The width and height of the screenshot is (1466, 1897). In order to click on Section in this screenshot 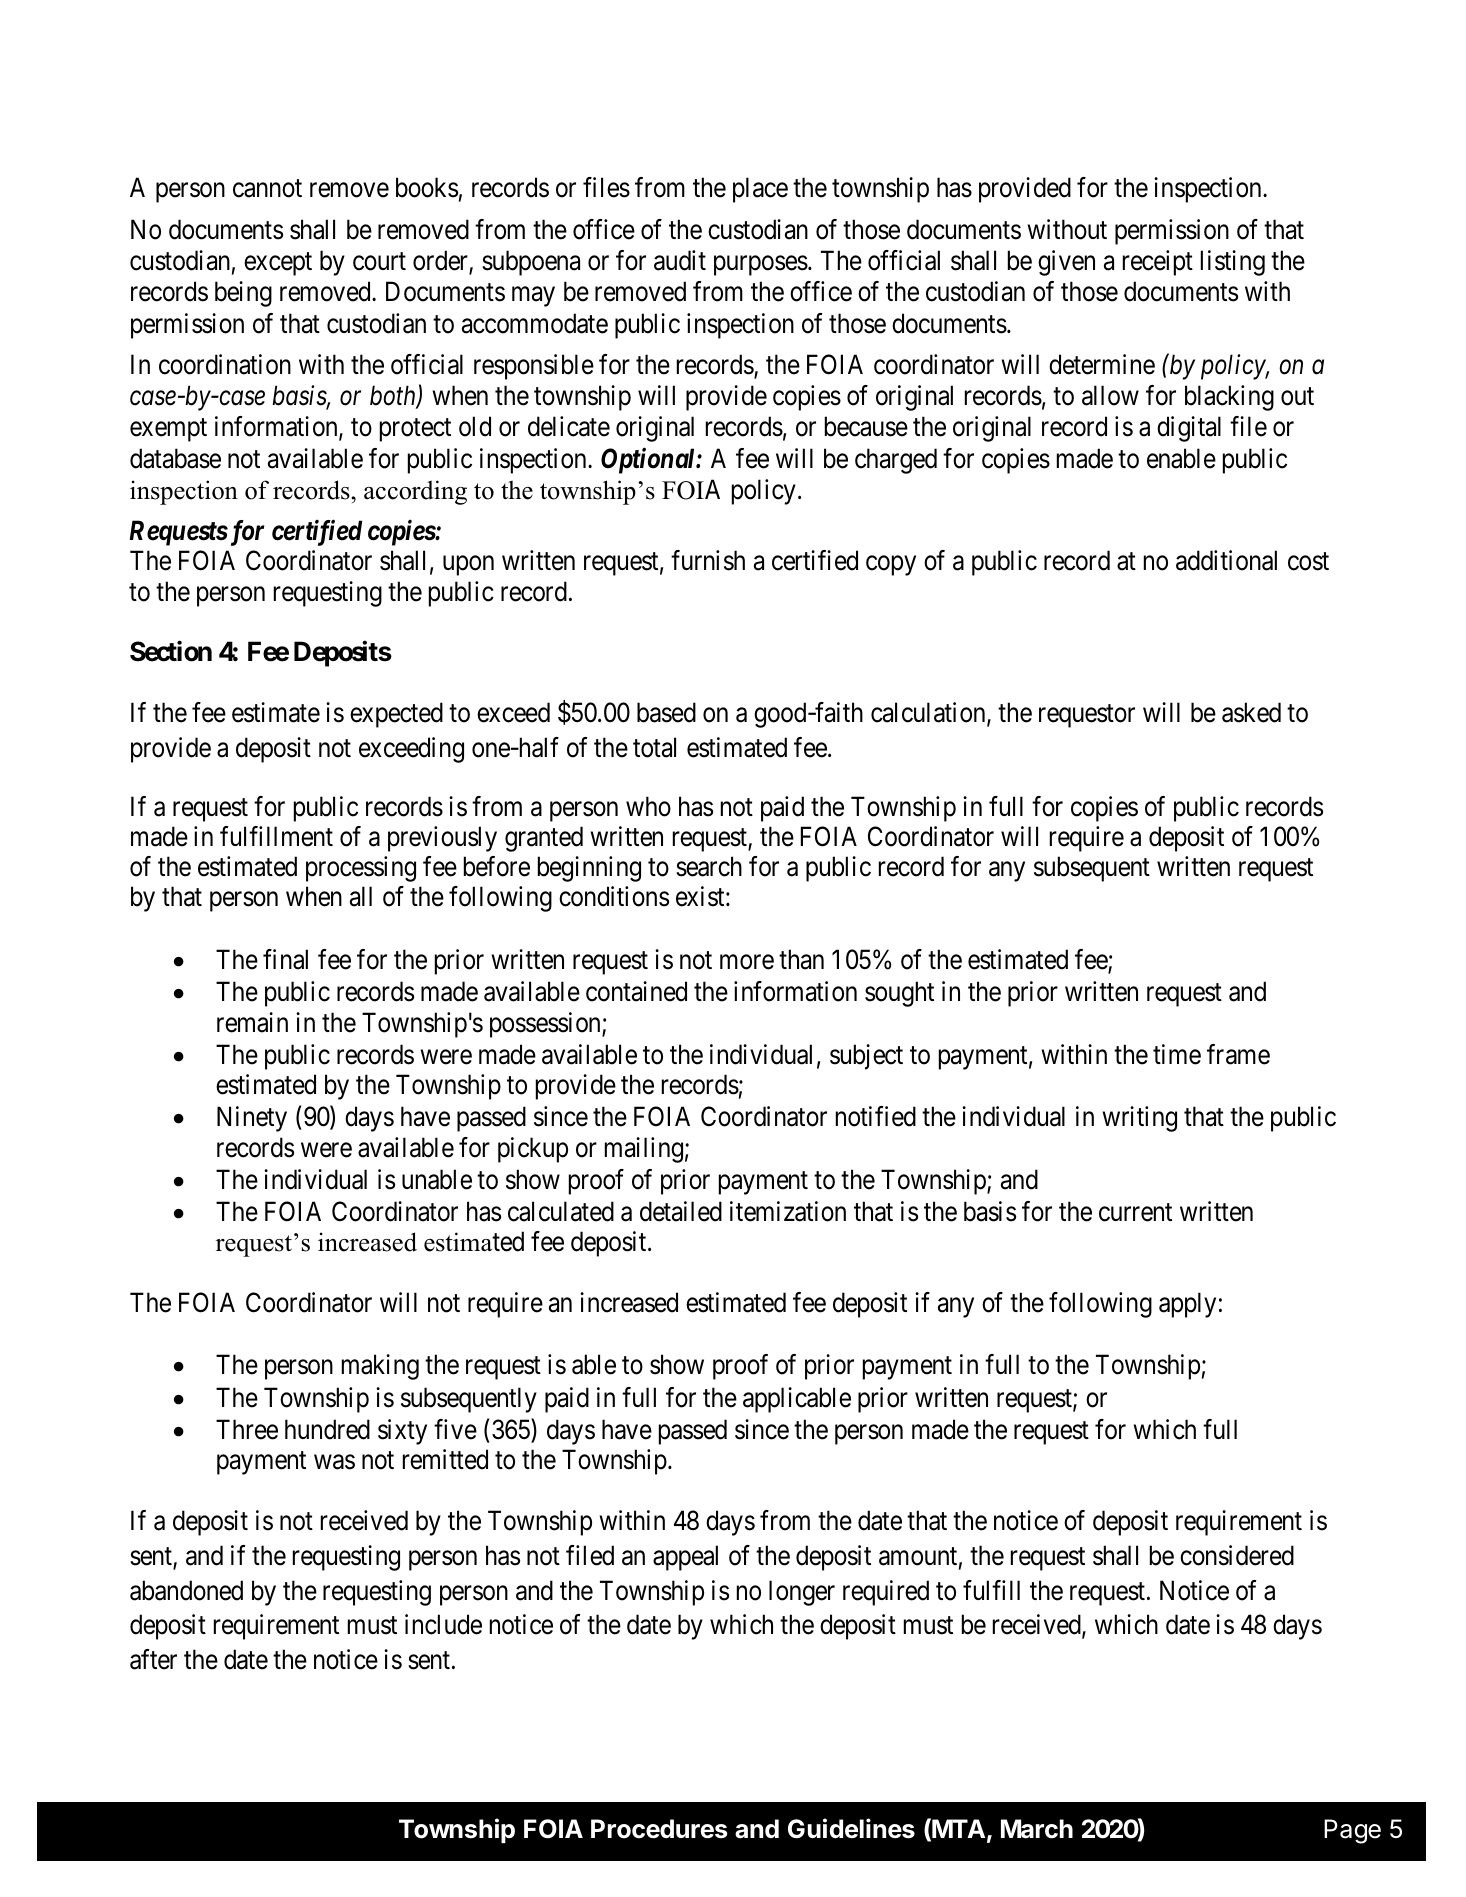, I will do `click(171, 651)`.
